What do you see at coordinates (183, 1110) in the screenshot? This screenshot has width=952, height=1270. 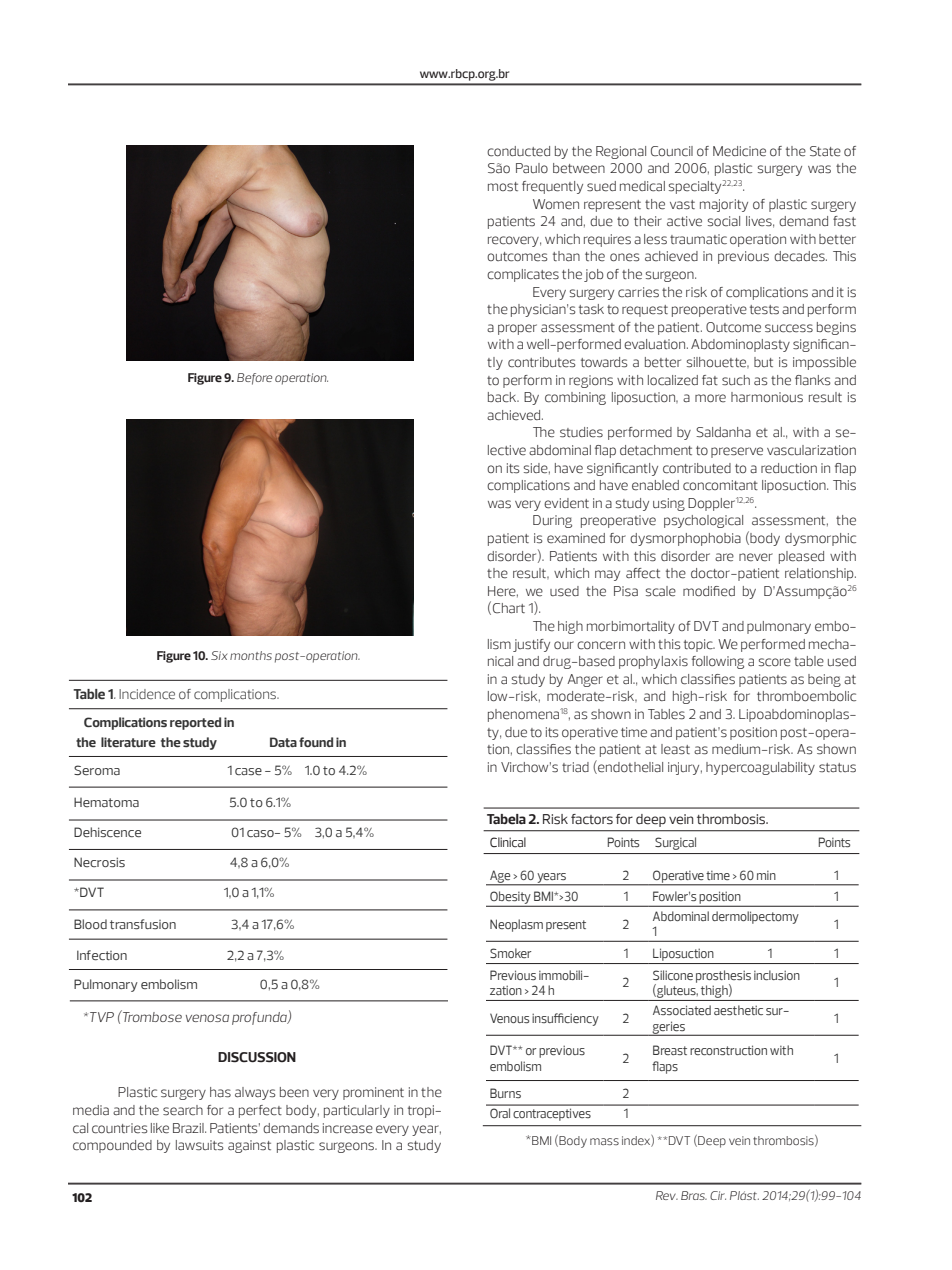 I see `search` at bounding box center [183, 1110].
